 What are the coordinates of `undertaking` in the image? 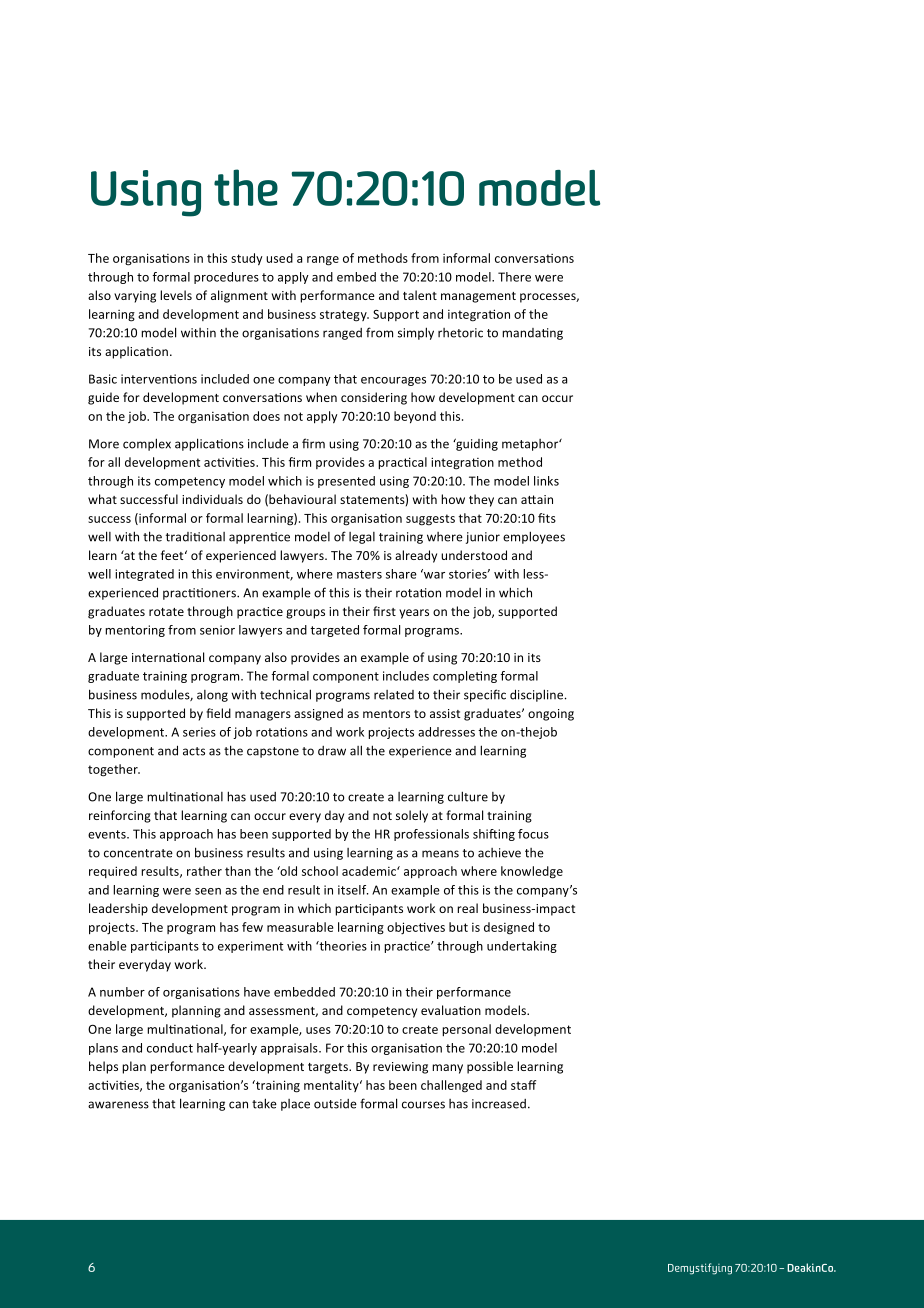 It's located at (522, 947).
